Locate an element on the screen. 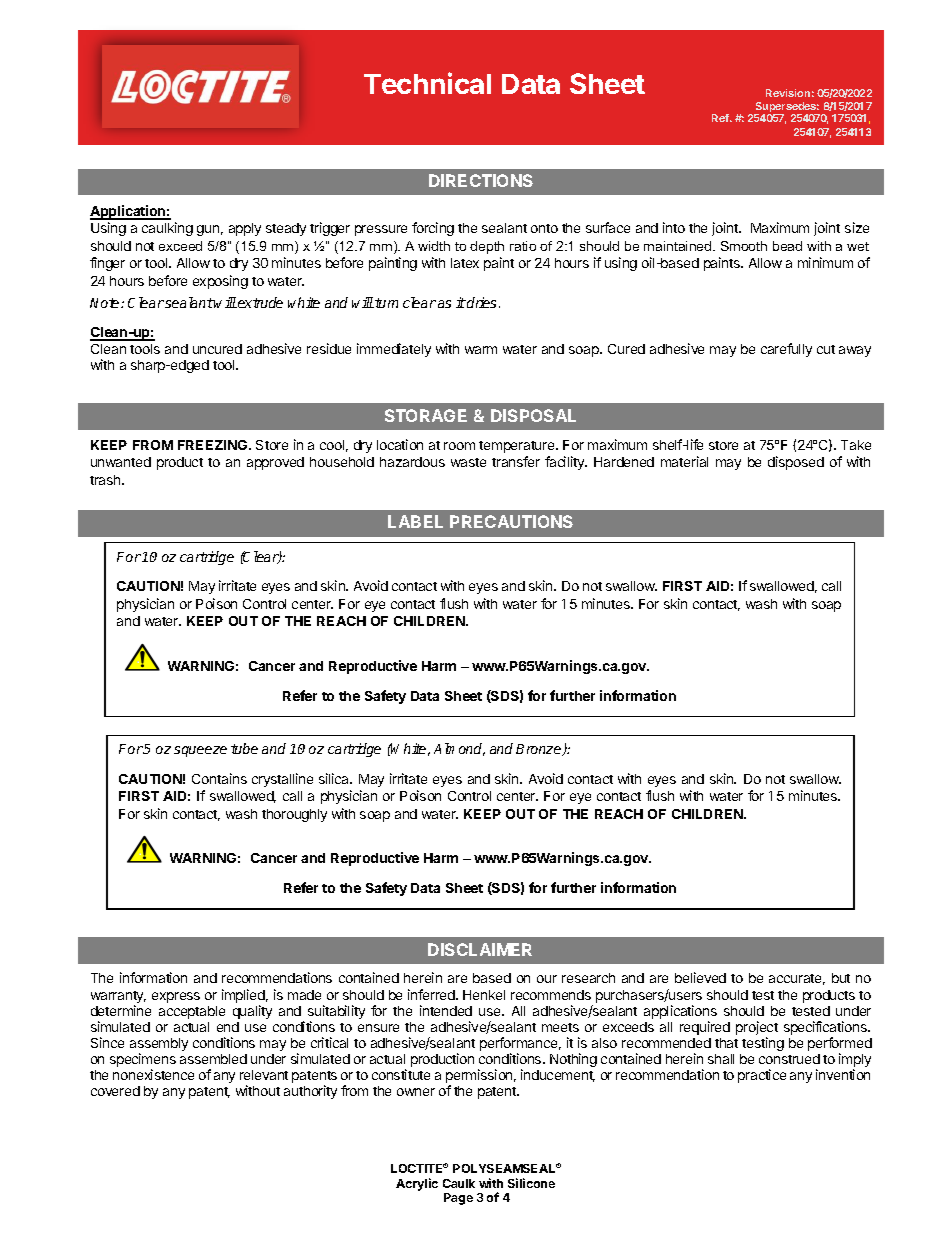 Image resolution: width=952 pixels, height=1233 pixels. disposed is located at coordinates (796, 463).
